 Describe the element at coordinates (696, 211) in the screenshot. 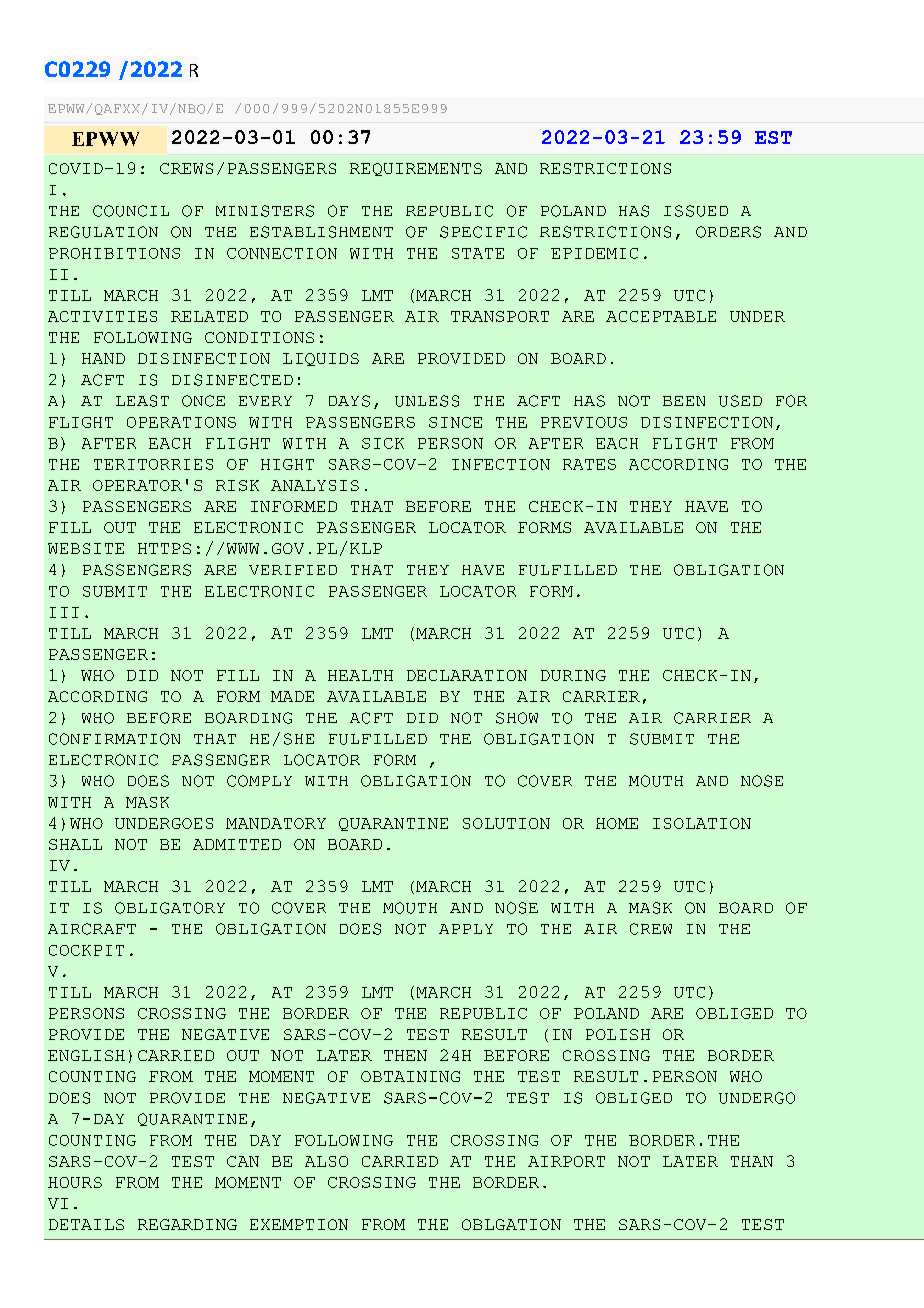

I see `ISSUED` at that location.
